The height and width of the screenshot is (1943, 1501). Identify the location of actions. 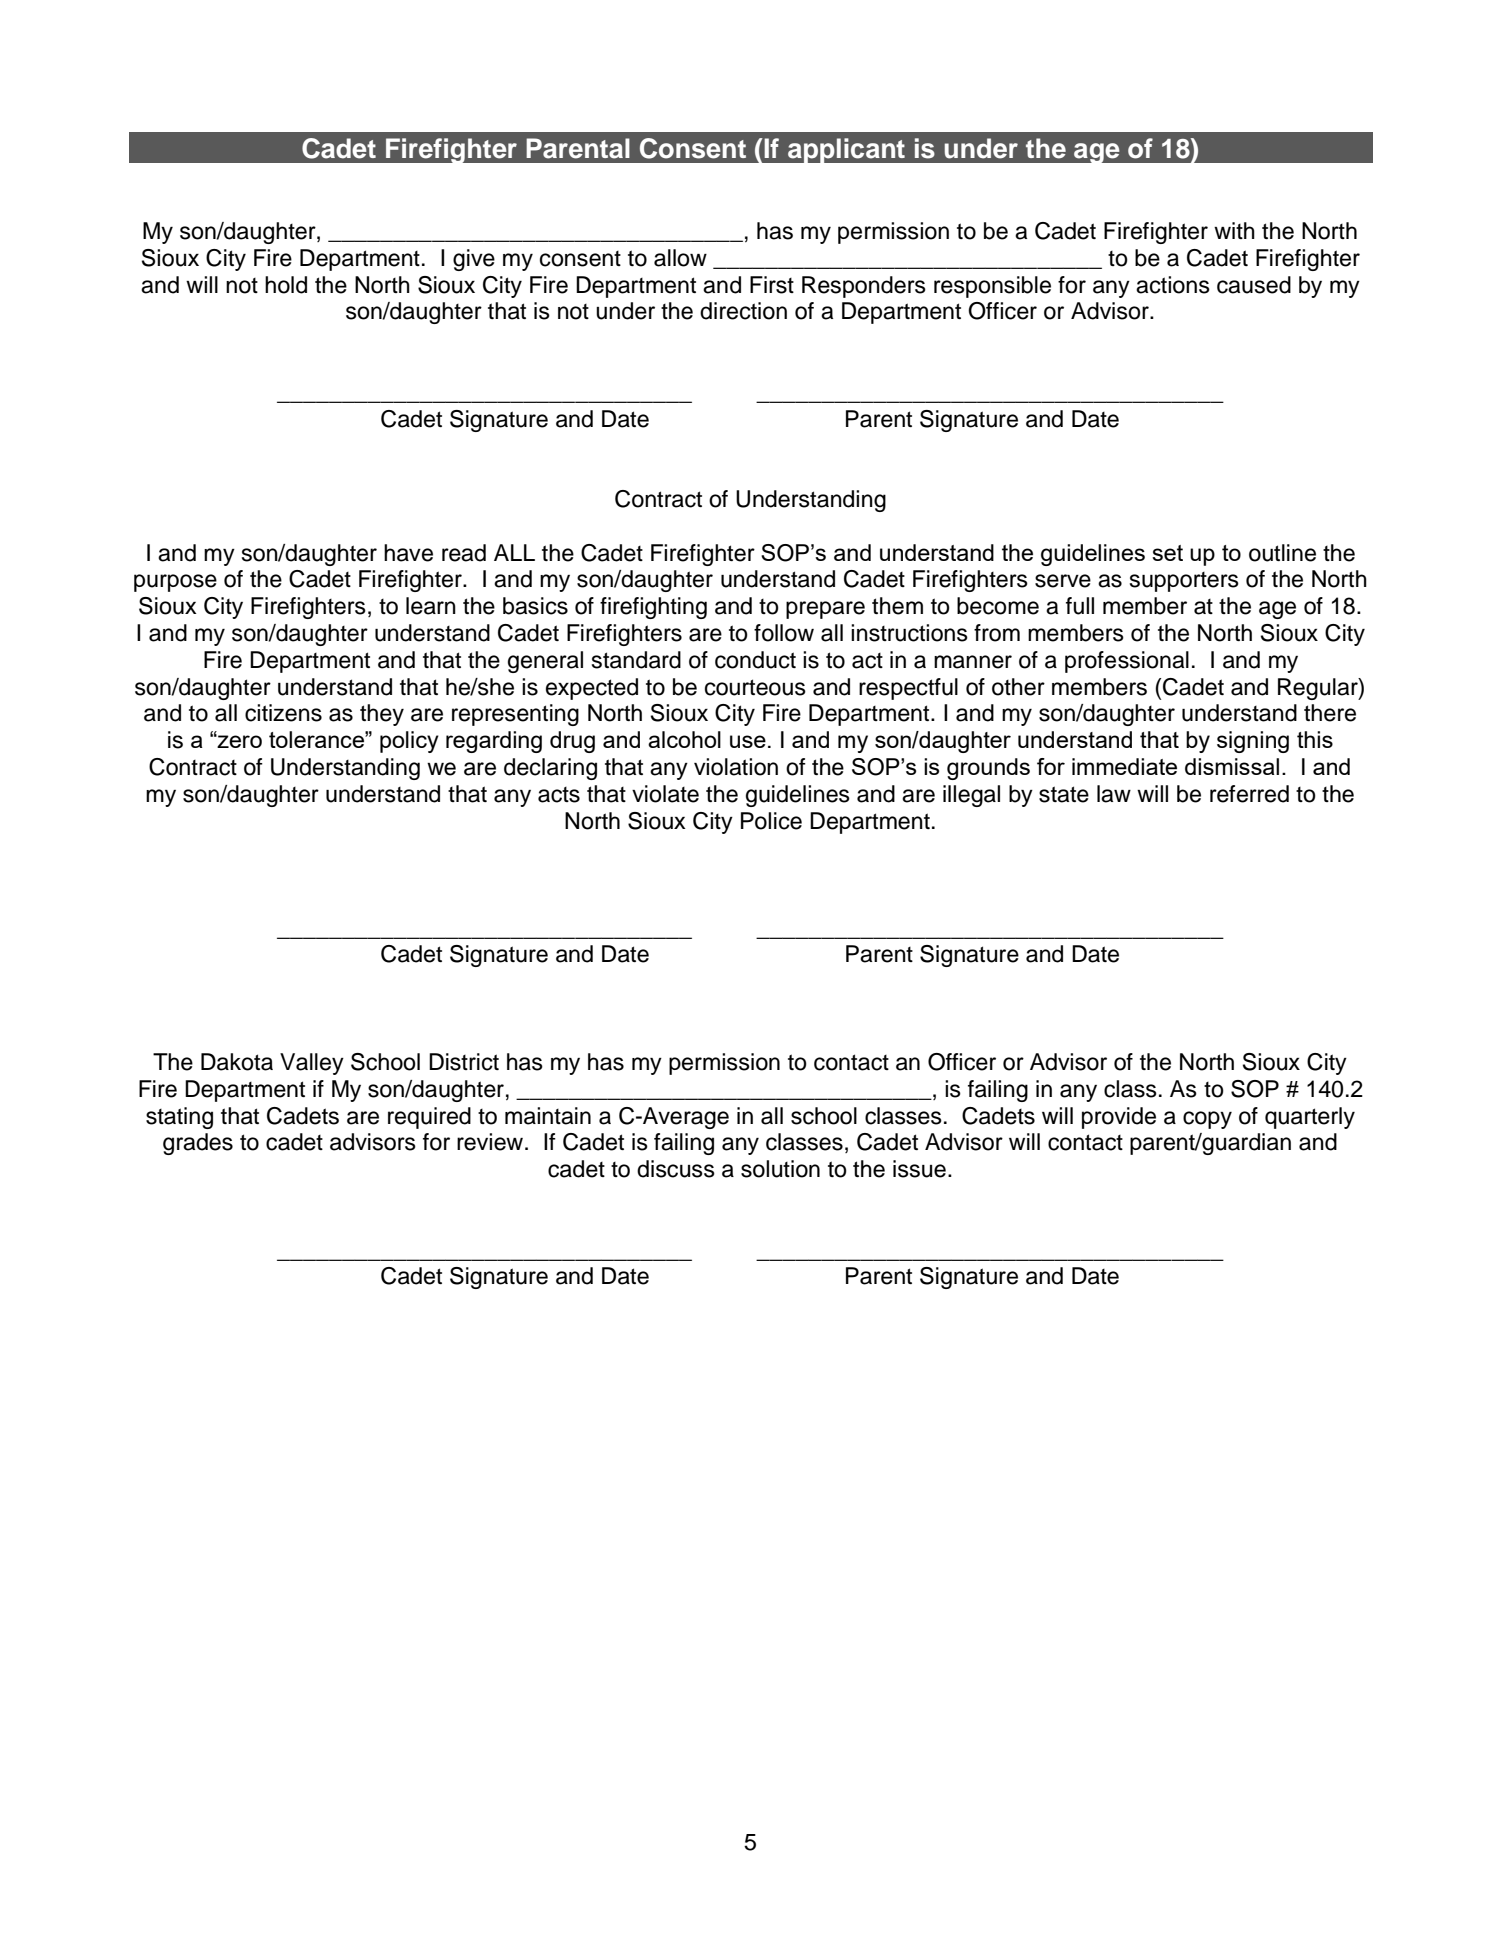
(1173, 285).
